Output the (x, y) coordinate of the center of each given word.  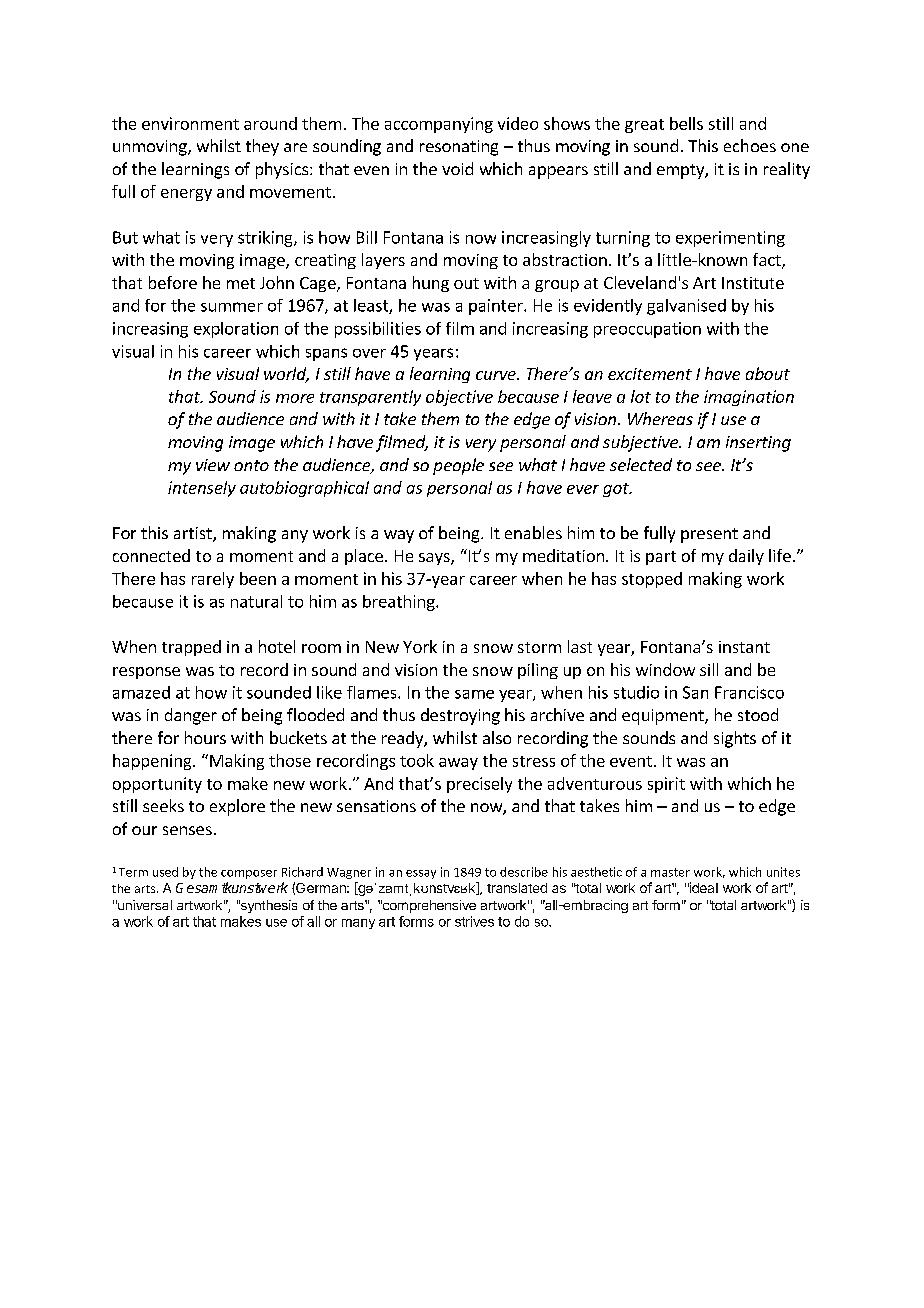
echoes (750, 145)
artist (194, 534)
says (435, 559)
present (709, 535)
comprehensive (428, 906)
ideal (703, 887)
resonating (459, 148)
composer (249, 874)
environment (190, 123)
